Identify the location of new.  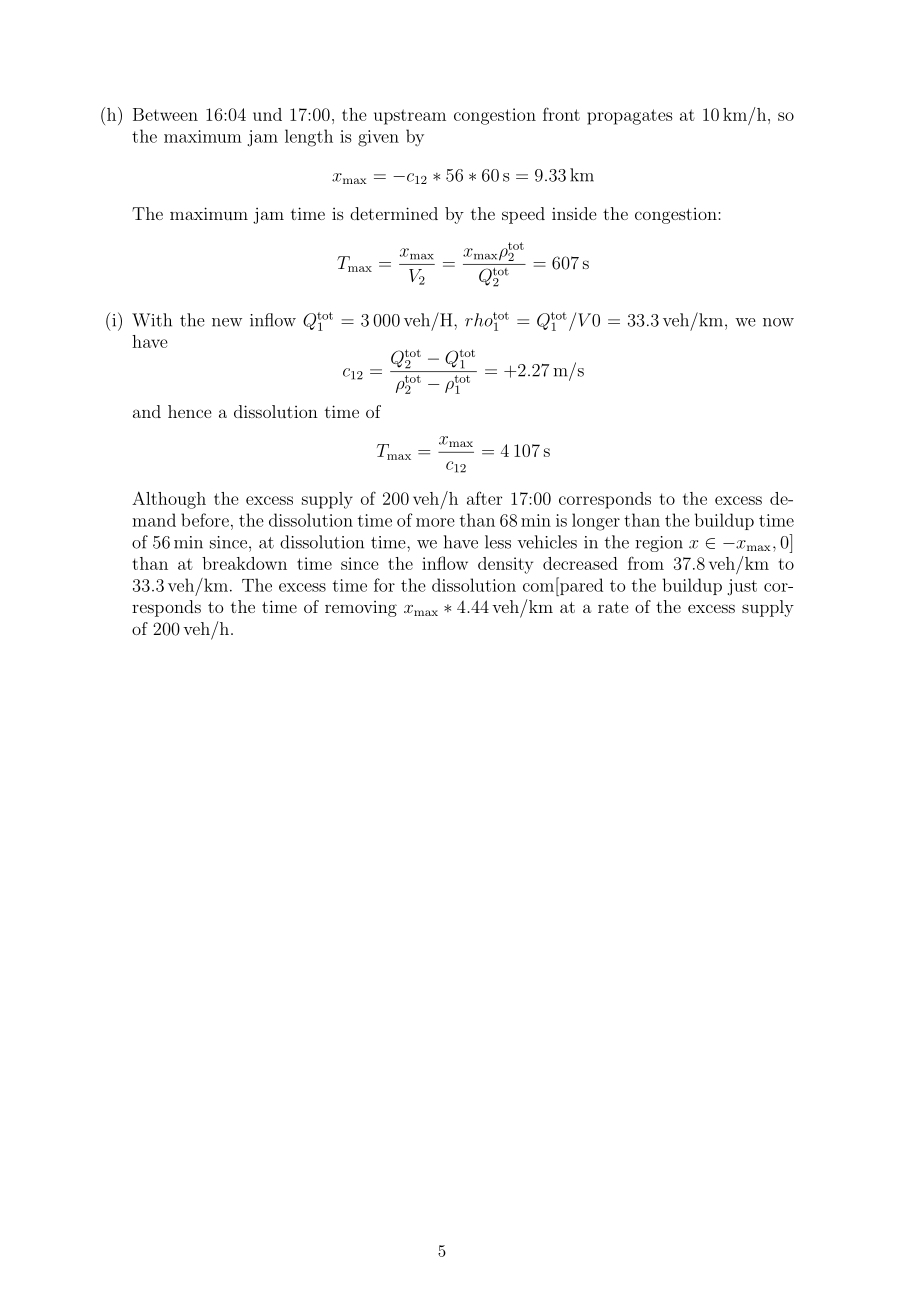
(227, 322).
